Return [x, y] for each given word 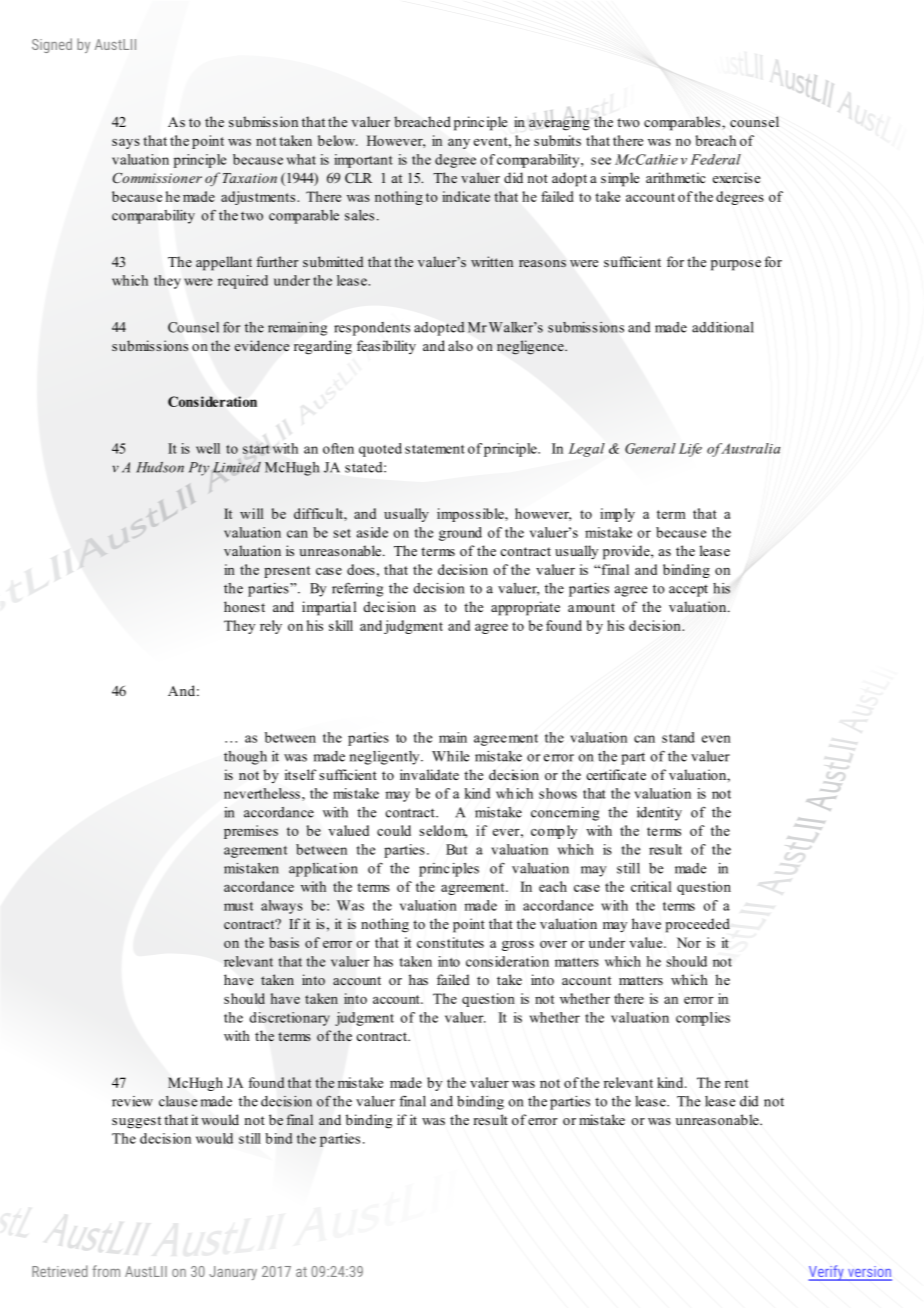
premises [251, 832]
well [208, 448]
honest [244, 606]
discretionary [290, 1019]
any [459, 144]
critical [651, 886]
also [460, 345]
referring [357, 589]
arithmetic [675, 177]
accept [688, 591]
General [650, 448]
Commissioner [157, 177]
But [456, 849]
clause [178, 1101]
